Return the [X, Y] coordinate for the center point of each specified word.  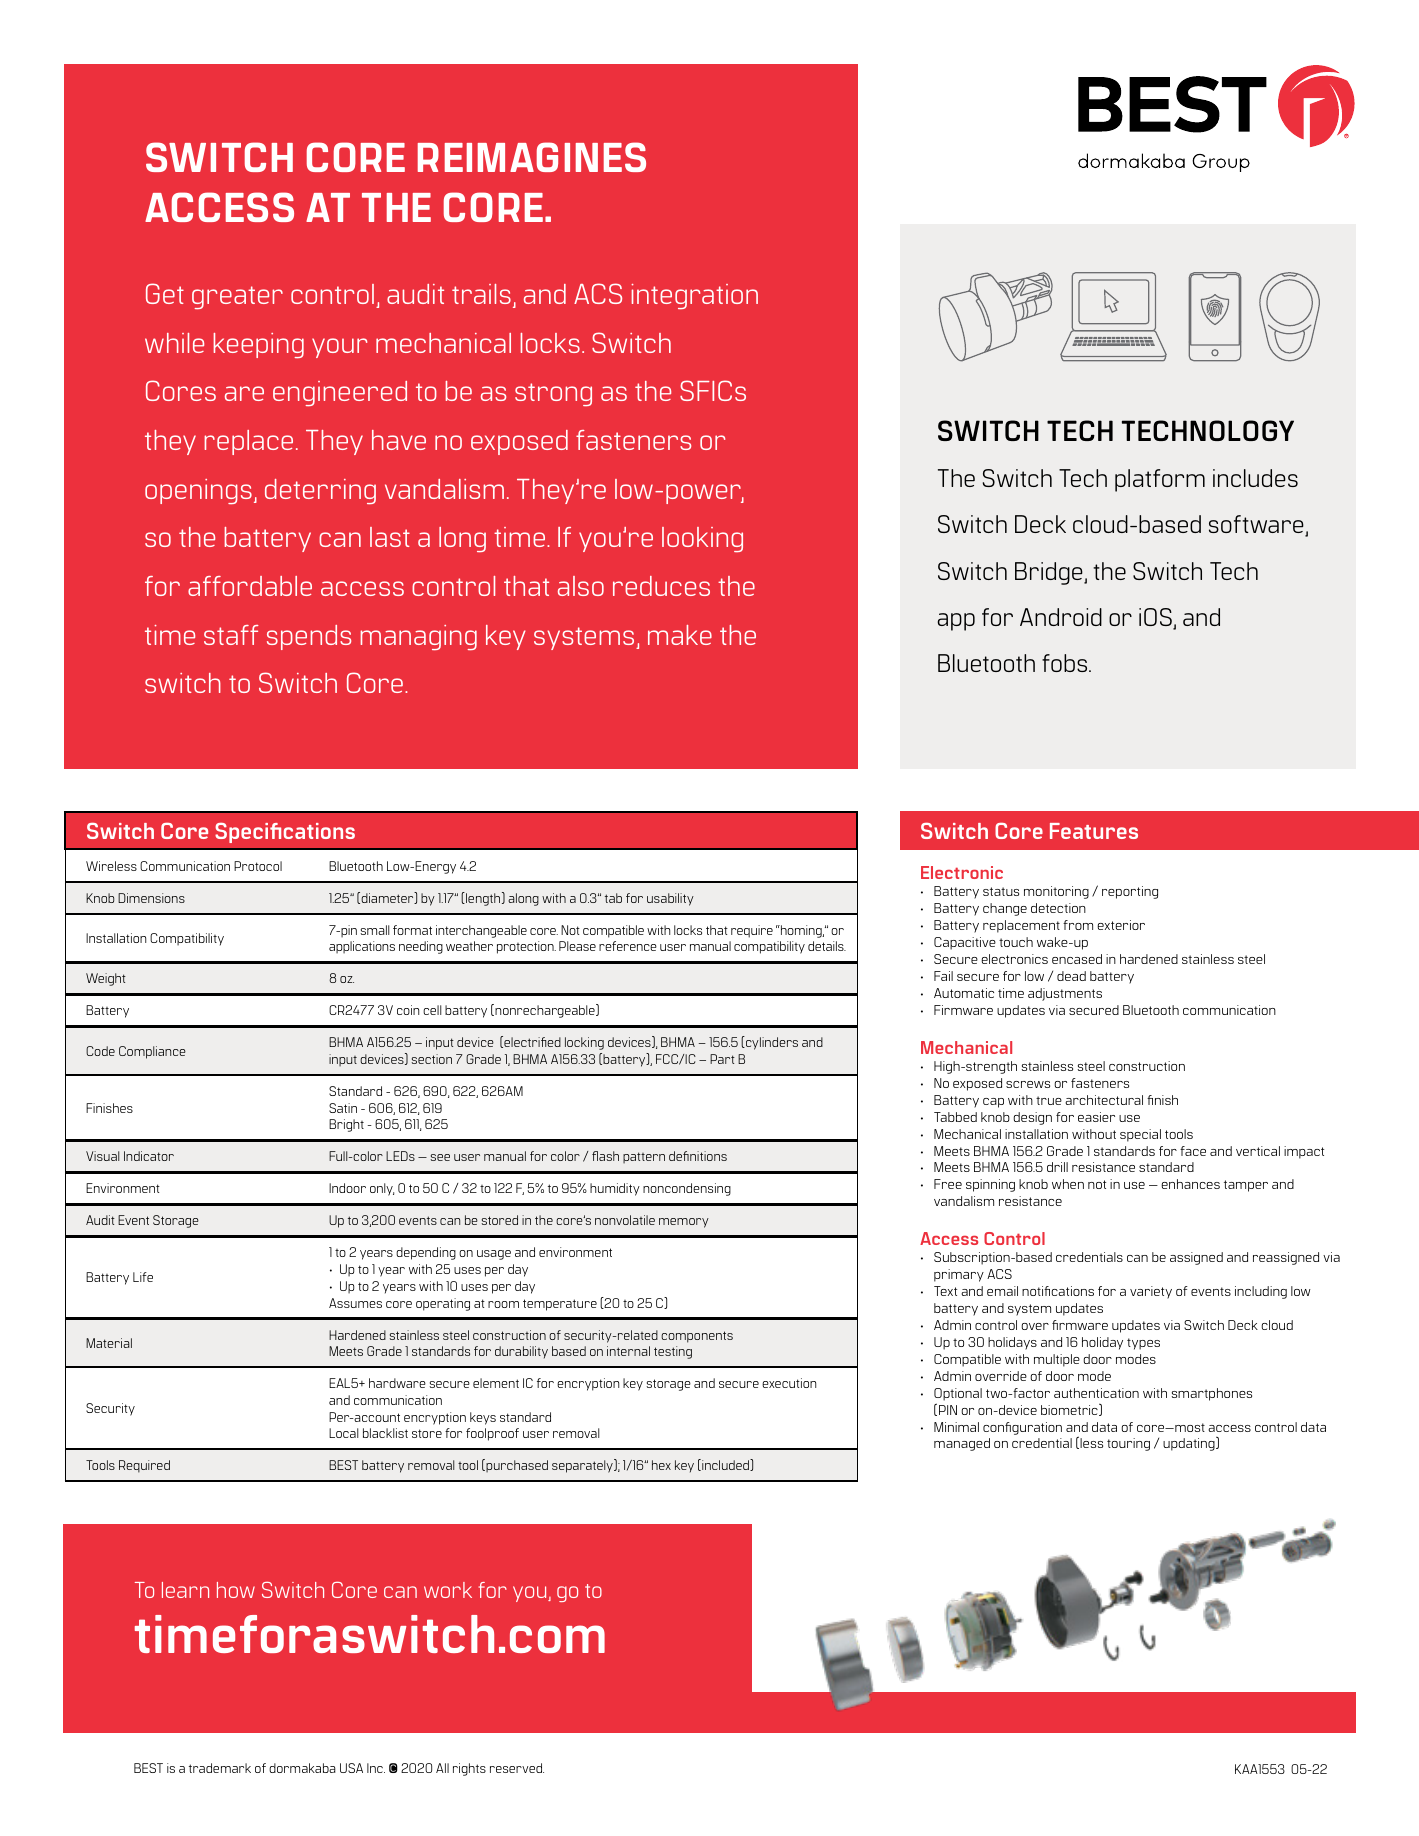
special [1140, 1135]
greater [237, 297]
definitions [698, 1156]
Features [1094, 831]
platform [1160, 480]
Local [344, 1433]
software [1257, 525]
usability [670, 899]
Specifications [285, 833]
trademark [220, 1768]
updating [1190, 1444]
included [725, 1465]
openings [198, 491]
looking [702, 539]
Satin [343, 1108]
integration [694, 296]
